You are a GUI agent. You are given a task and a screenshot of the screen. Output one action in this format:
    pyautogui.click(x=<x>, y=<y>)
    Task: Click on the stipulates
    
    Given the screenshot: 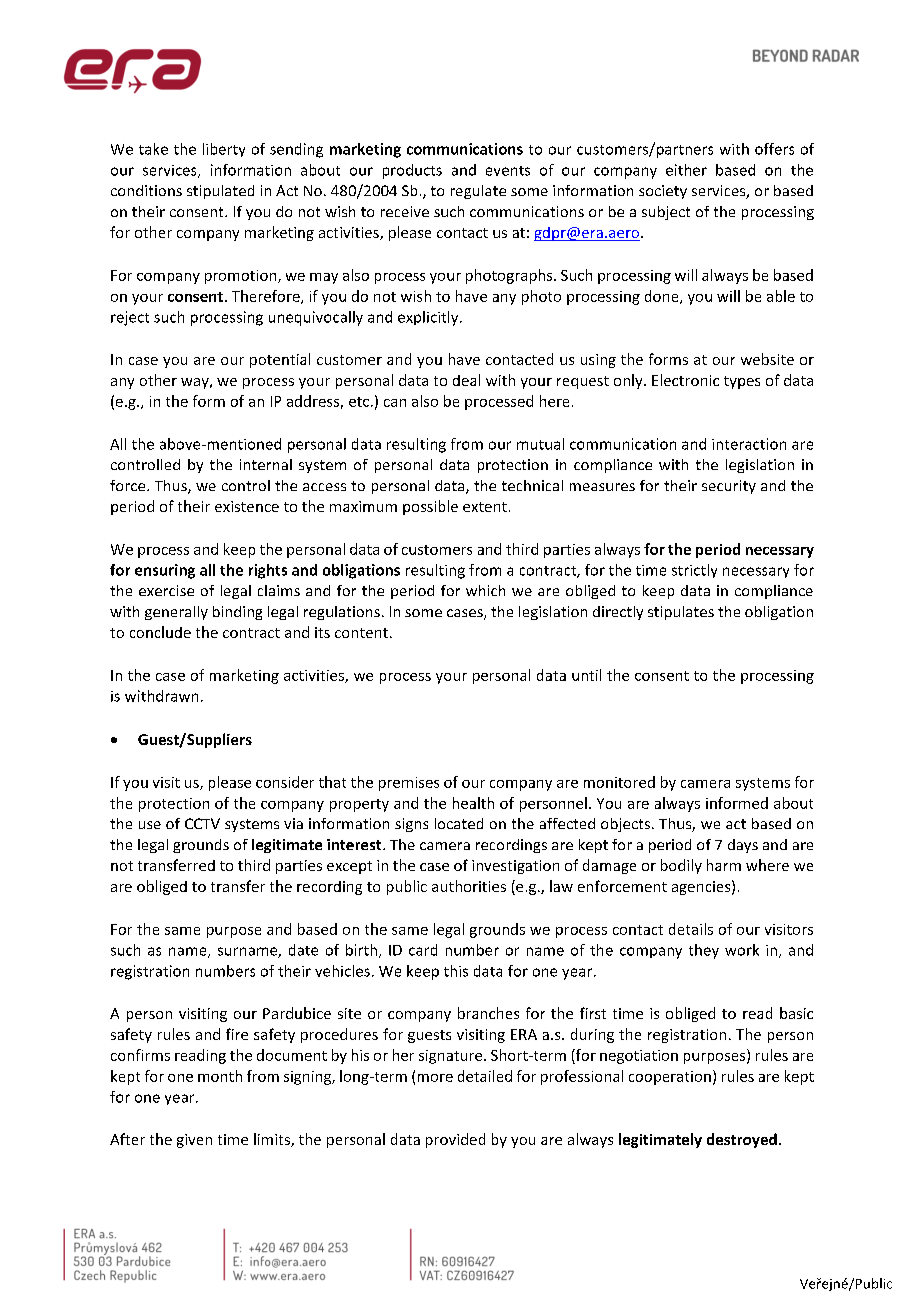 What is the action you would take?
    pyautogui.click(x=681, y=613)
